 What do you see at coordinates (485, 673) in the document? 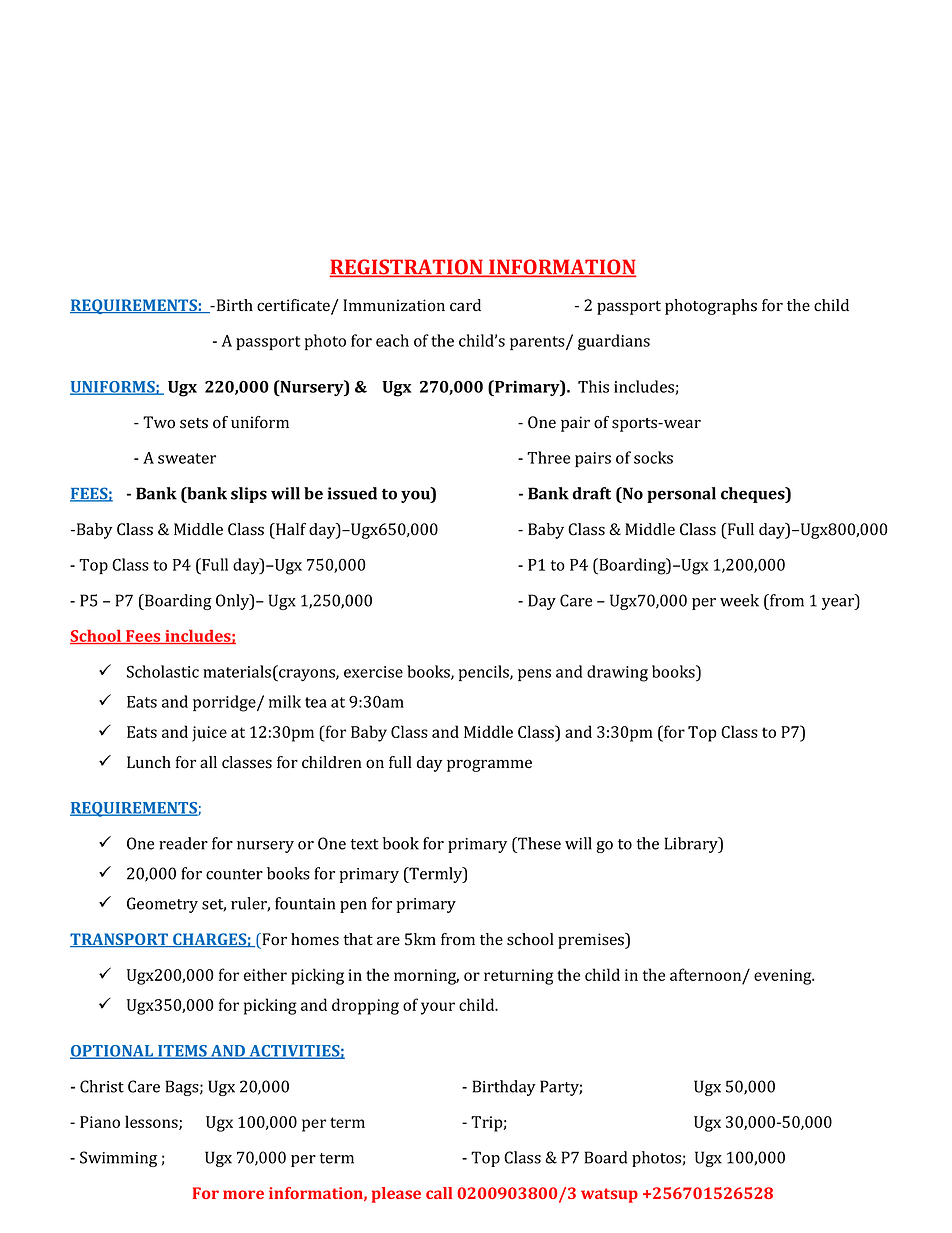
I see `pencils` at bounding box center [485, 673].
